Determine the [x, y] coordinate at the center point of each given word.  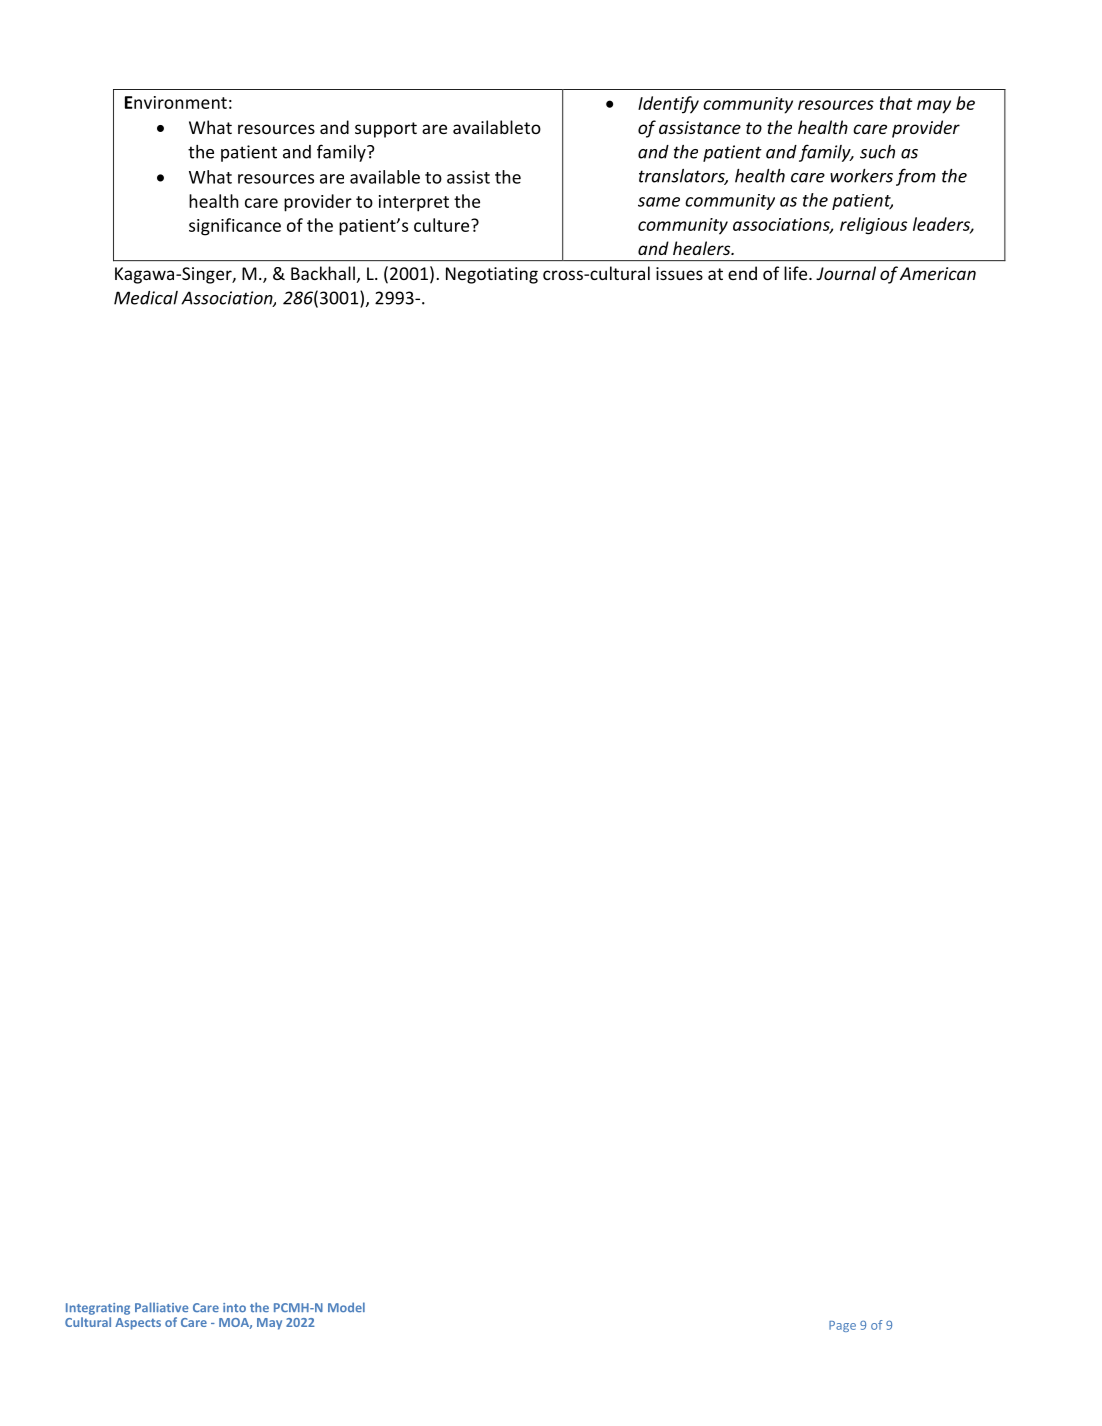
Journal [846, 273]
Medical [146, 298]
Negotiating [492, 275]
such [877, 152]
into [234, 1307]
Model [346, 1307]
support [386, 130]
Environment [176, 102]
